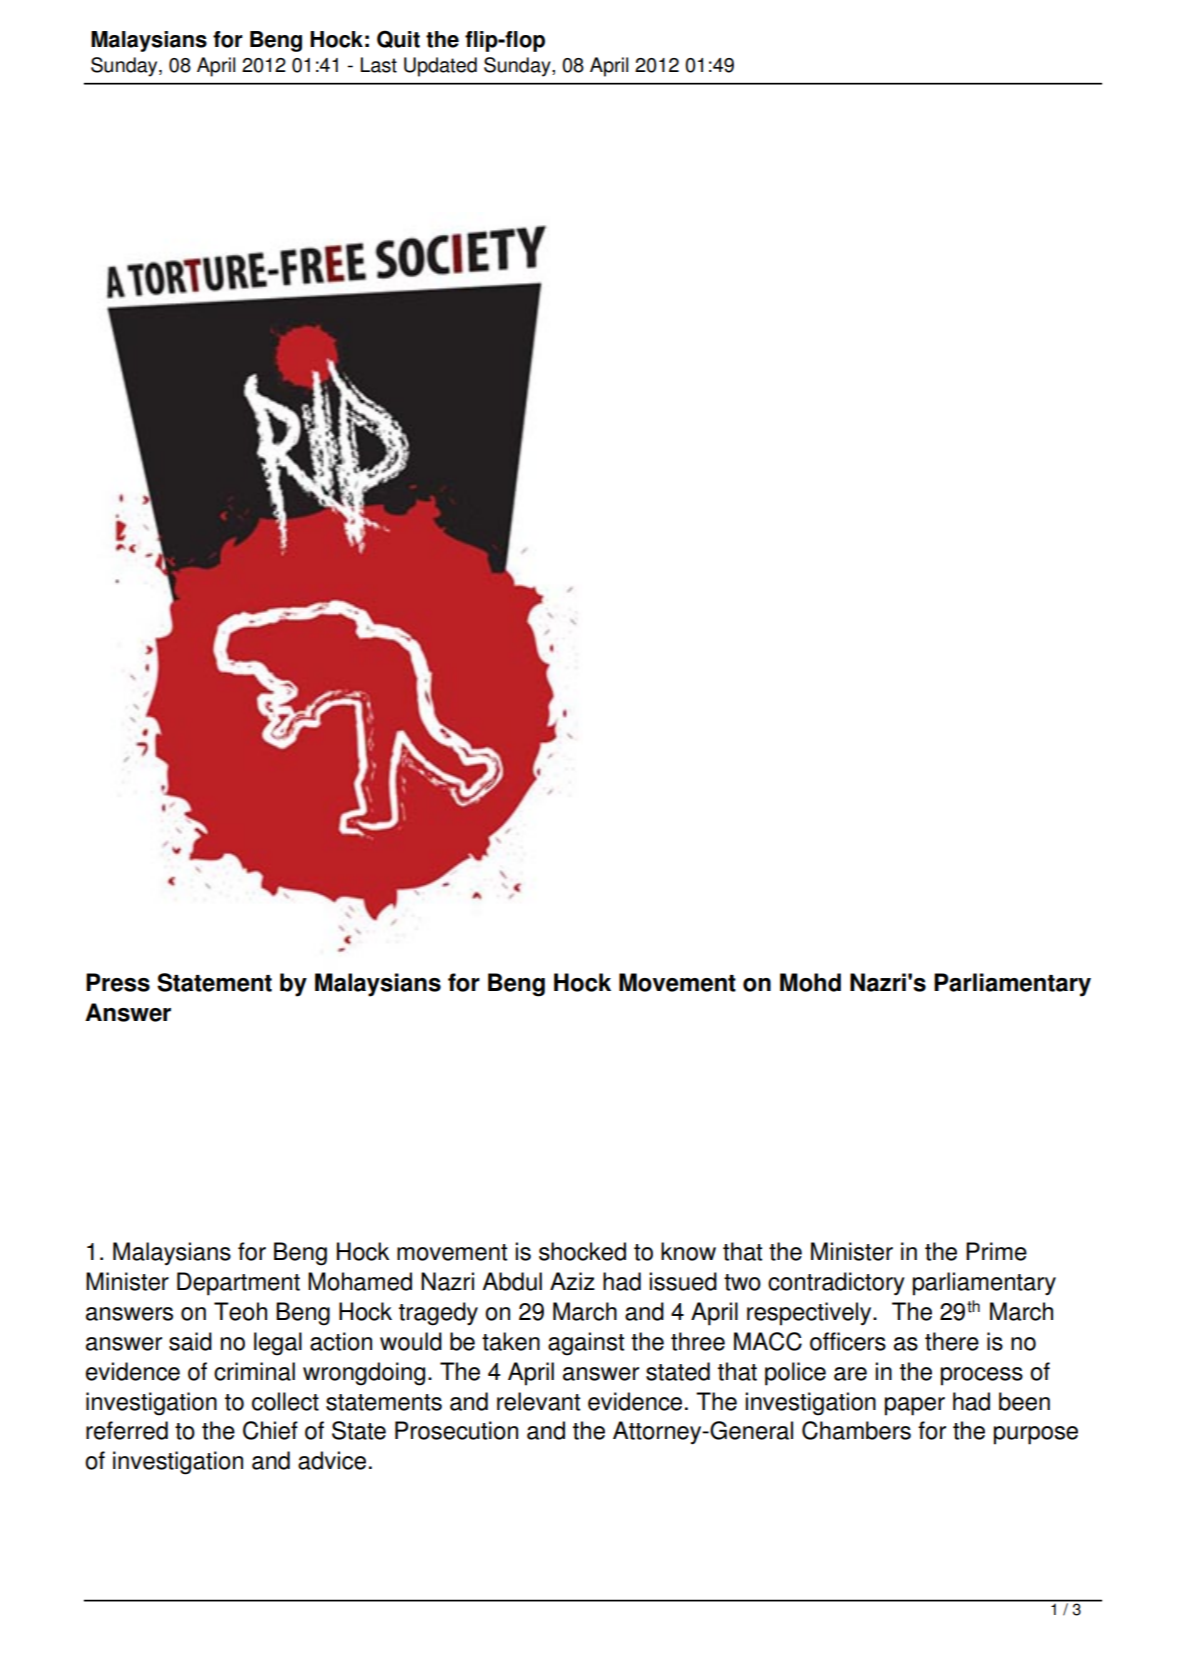 The width and height of the screenshot is (1186, 1677). I want to click on Last, so click(379, 65).
